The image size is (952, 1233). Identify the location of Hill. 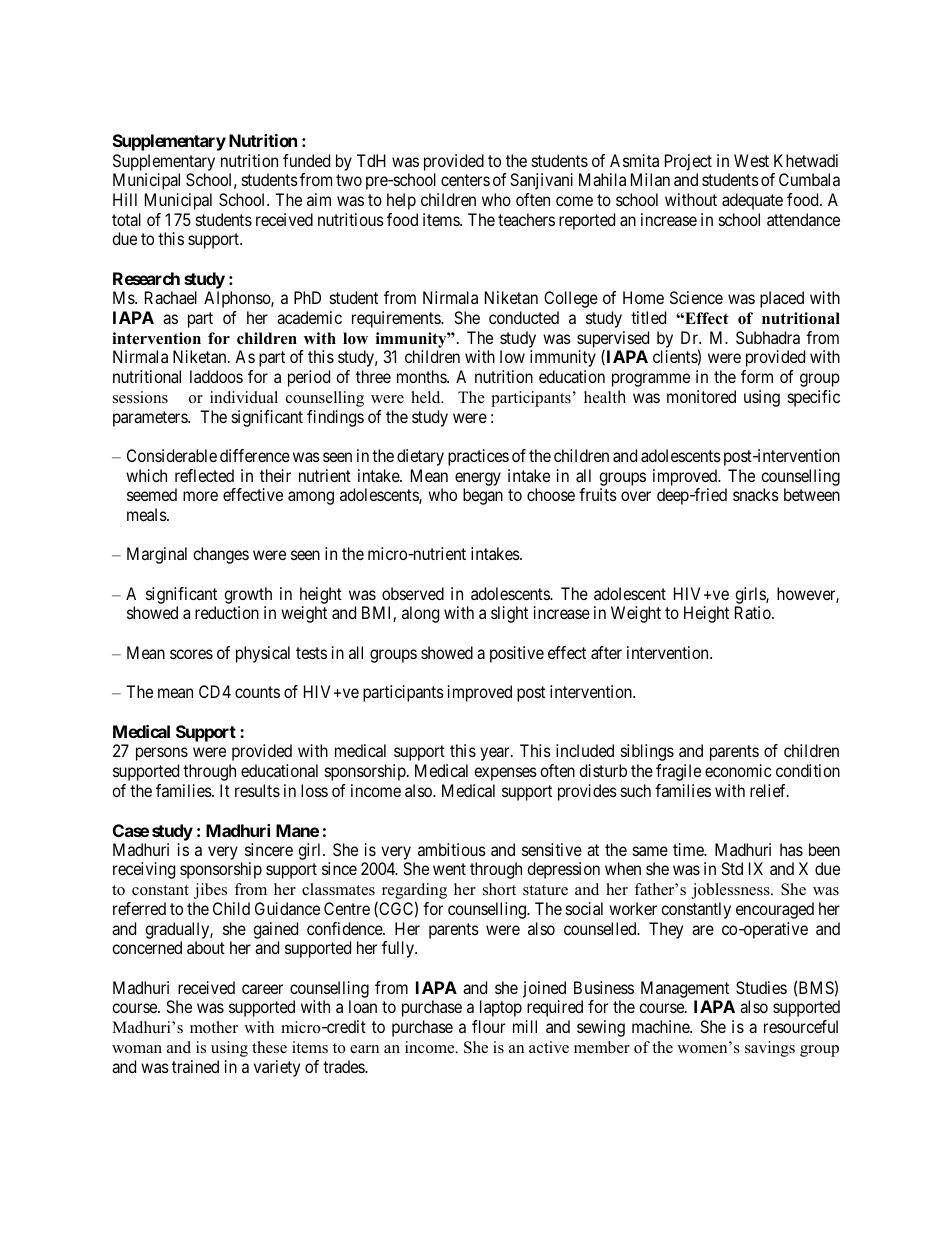
(125, 199).
